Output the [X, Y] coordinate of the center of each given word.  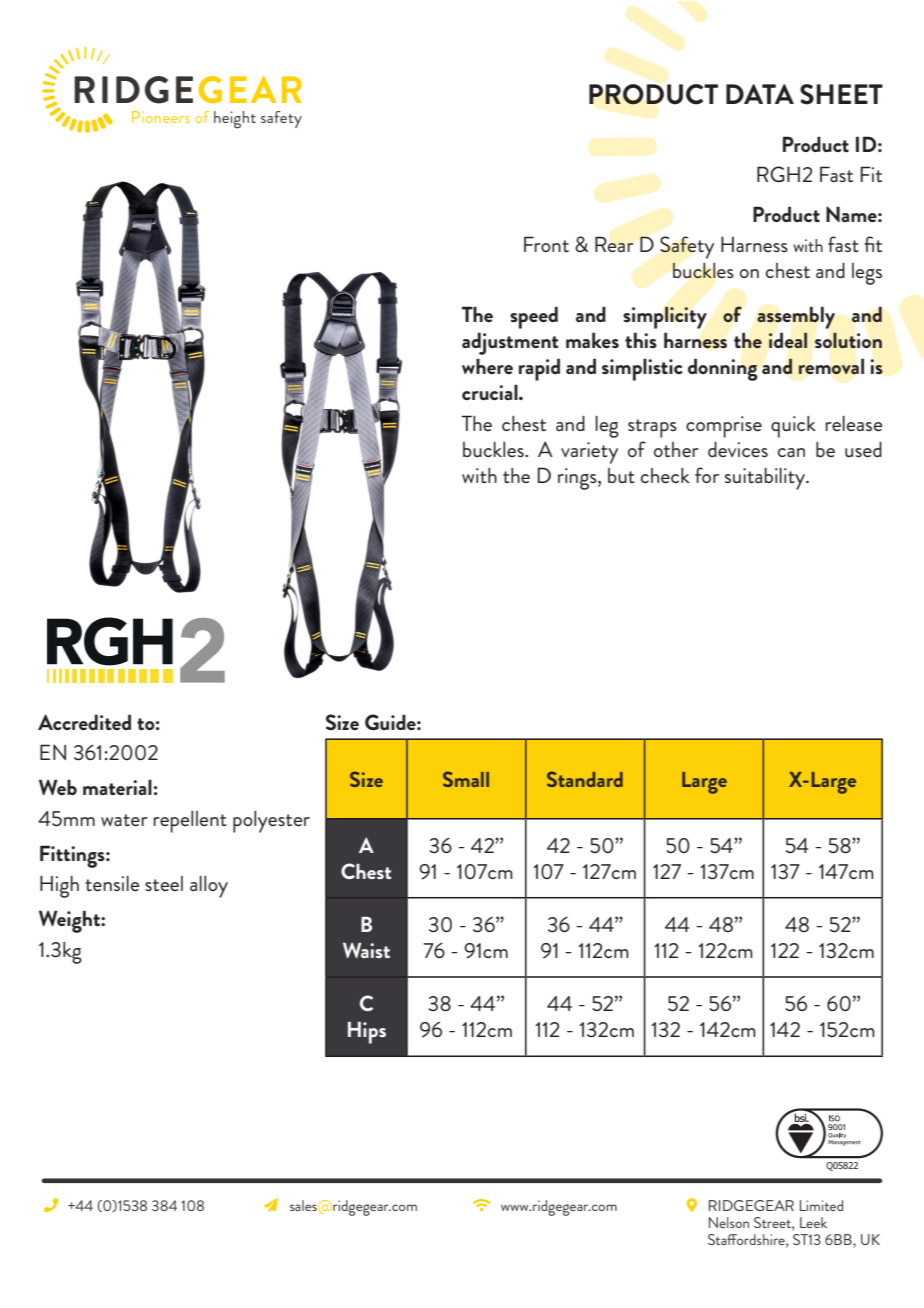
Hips [367, 1033]
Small [466, 779]
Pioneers [161, 117]
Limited [821, 1205]
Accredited [84, 722]
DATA [760, 94]
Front [546, 244]
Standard [585, 779]
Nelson [729, 1222]
